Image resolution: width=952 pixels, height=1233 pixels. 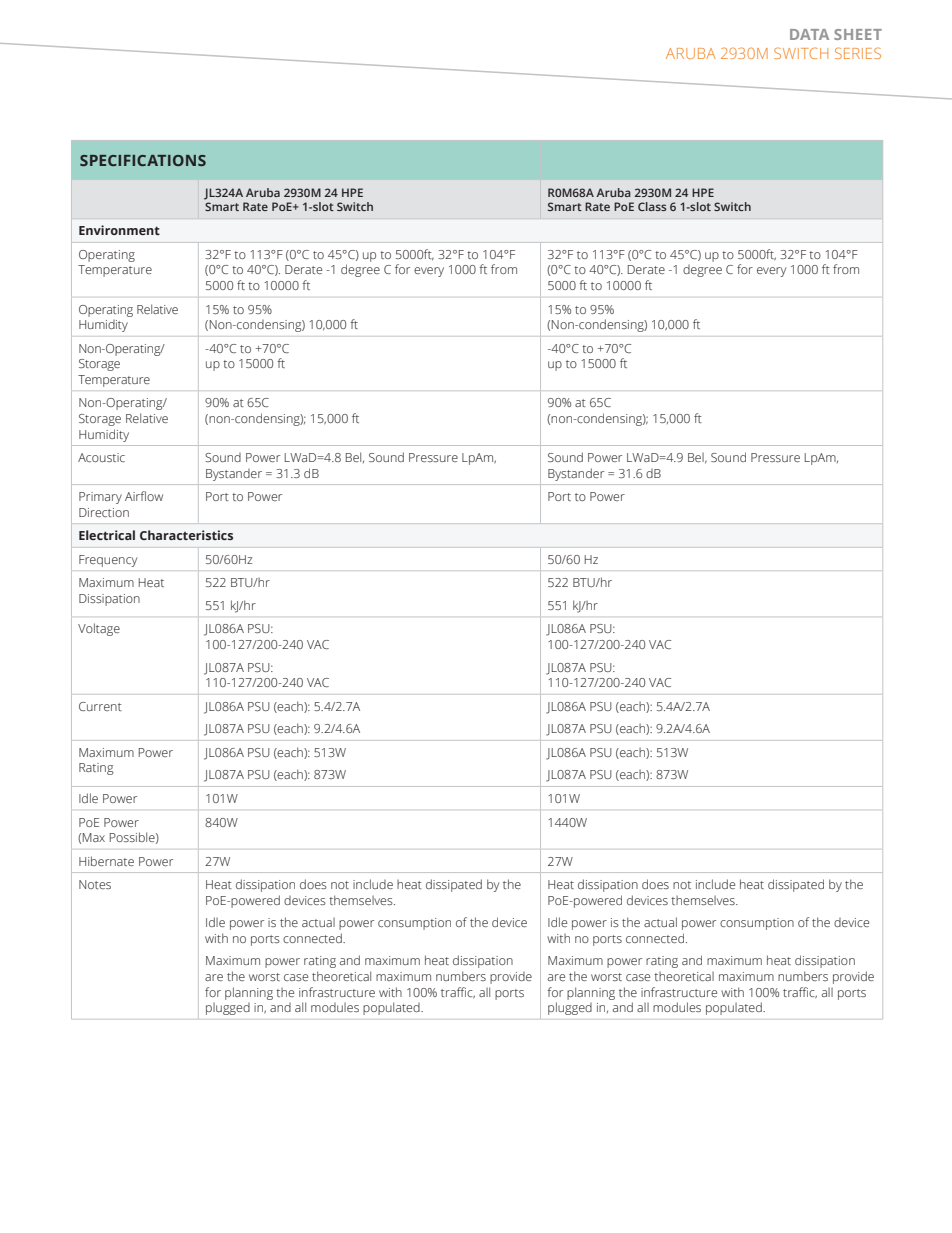 I want to click on DATA, so click(x=809, y=34).
